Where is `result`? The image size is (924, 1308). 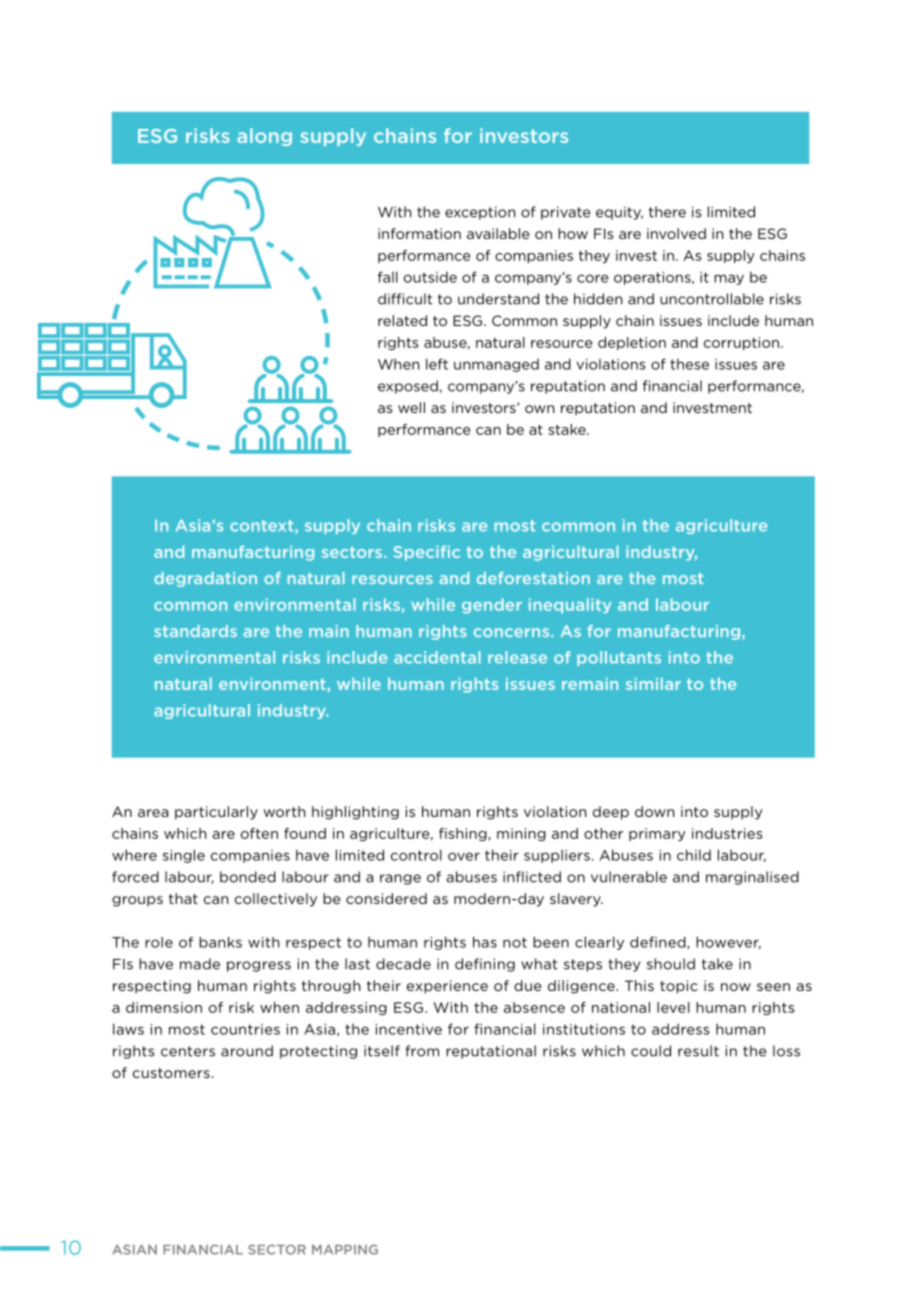 result is located at coordinates (698, 1051).
